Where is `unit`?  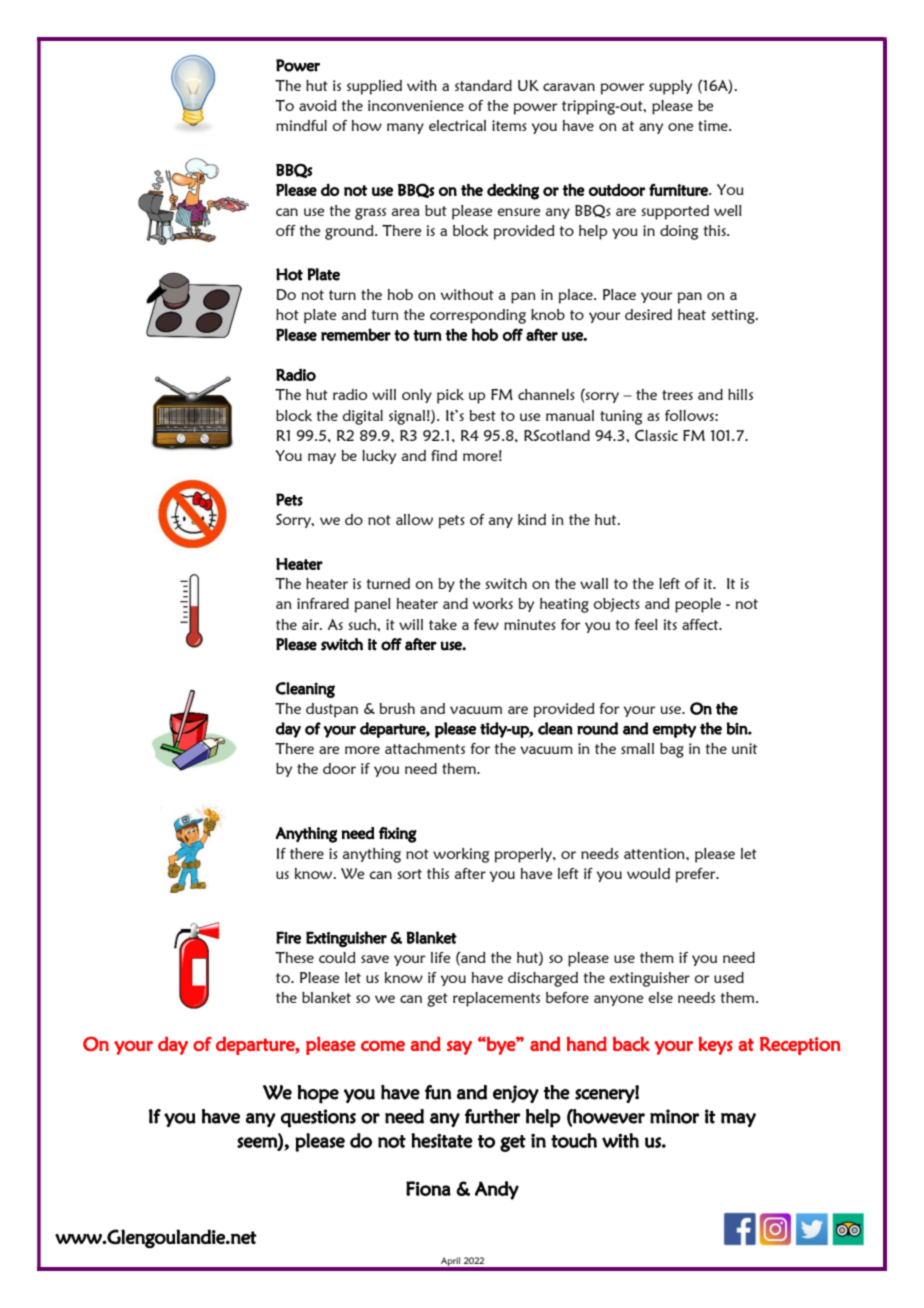 unit is located at coordinates (744, 748).
